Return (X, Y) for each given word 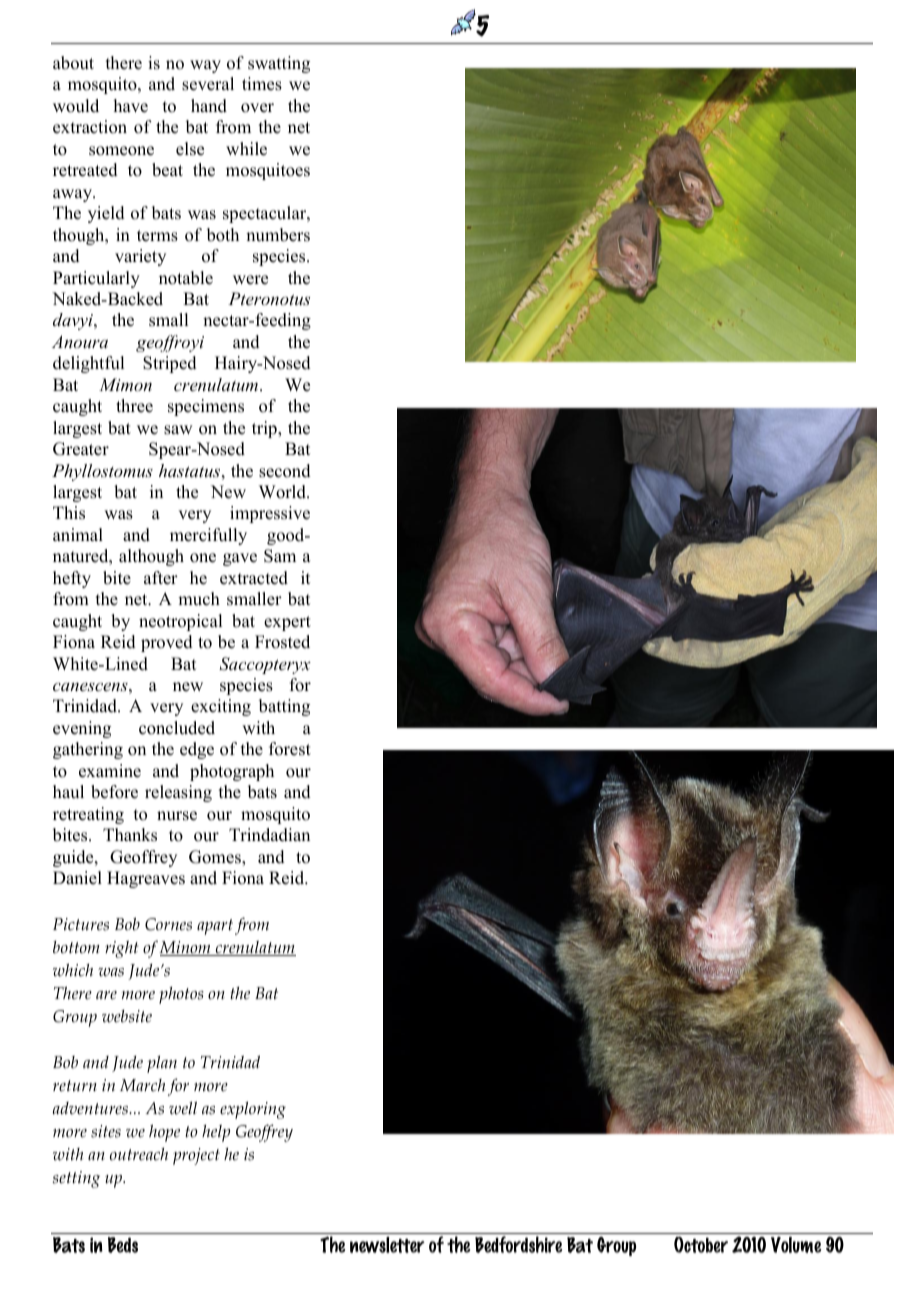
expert (287, 623)
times (262, 84)
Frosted (282, 642)
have (131, 106)
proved (167, 643)
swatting (279, 64)
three (134, 406)
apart (215, 927)
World (283, 492)
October (701, 1245)
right (121, 949)
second (285, 471)
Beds (123, 1245)
